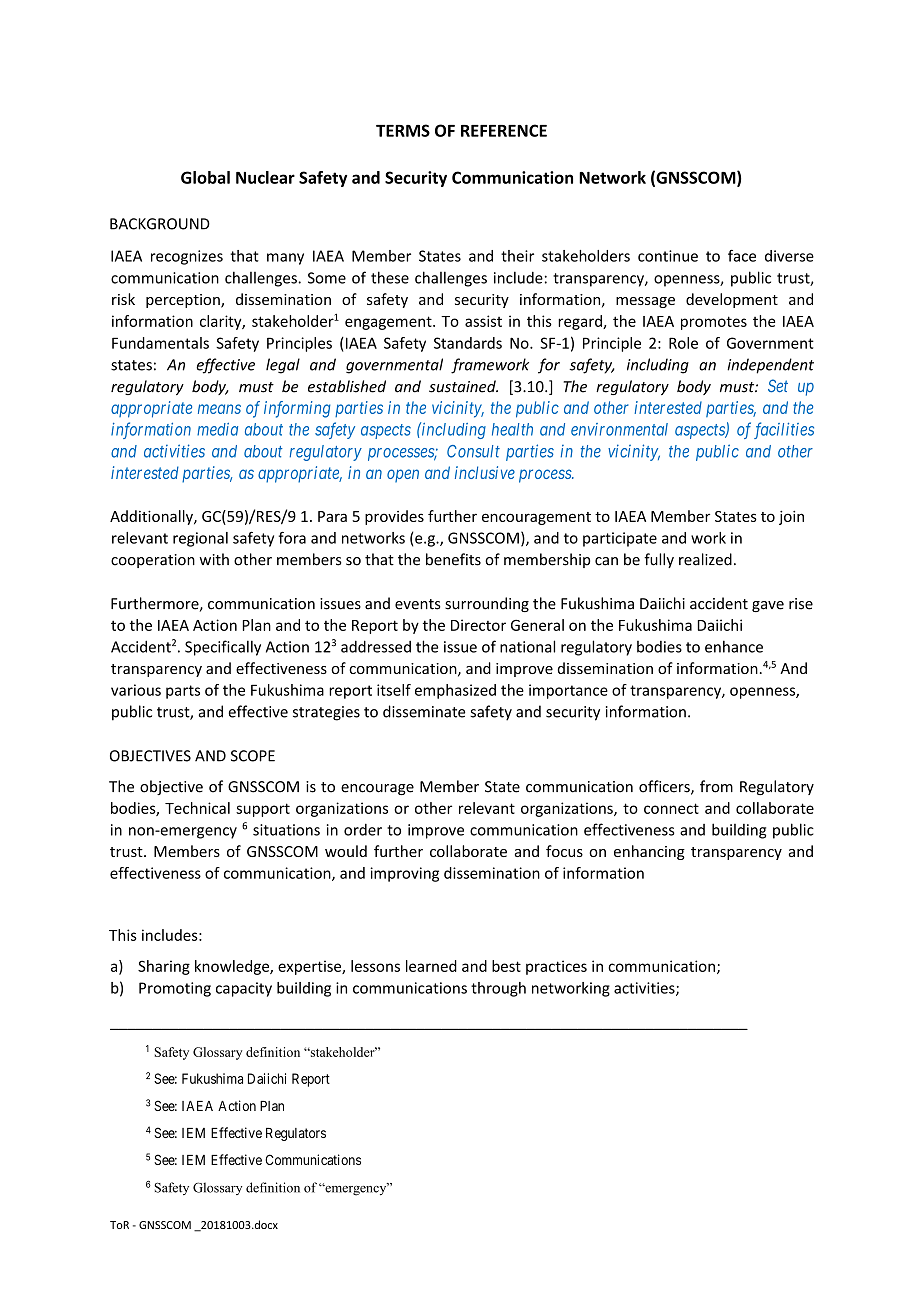  Describe the element at coordinates (649, 852) in the document. I see `enhancing` at that location.
